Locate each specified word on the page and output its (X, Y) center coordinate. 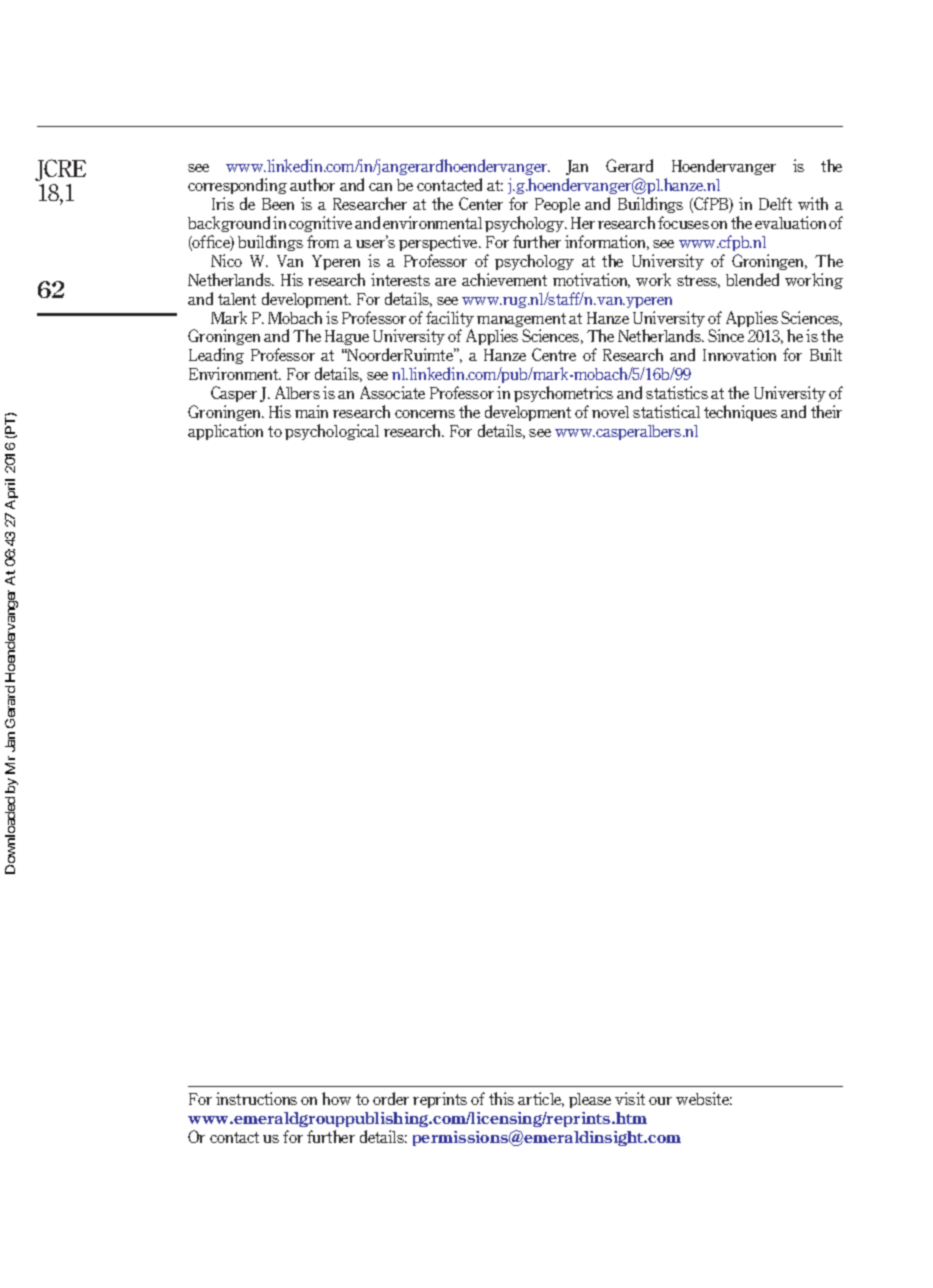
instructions (256, 1098)
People (557, 205)
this (501, 1098)
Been (278, 204)
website (704, 1098)
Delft (775, 203)
